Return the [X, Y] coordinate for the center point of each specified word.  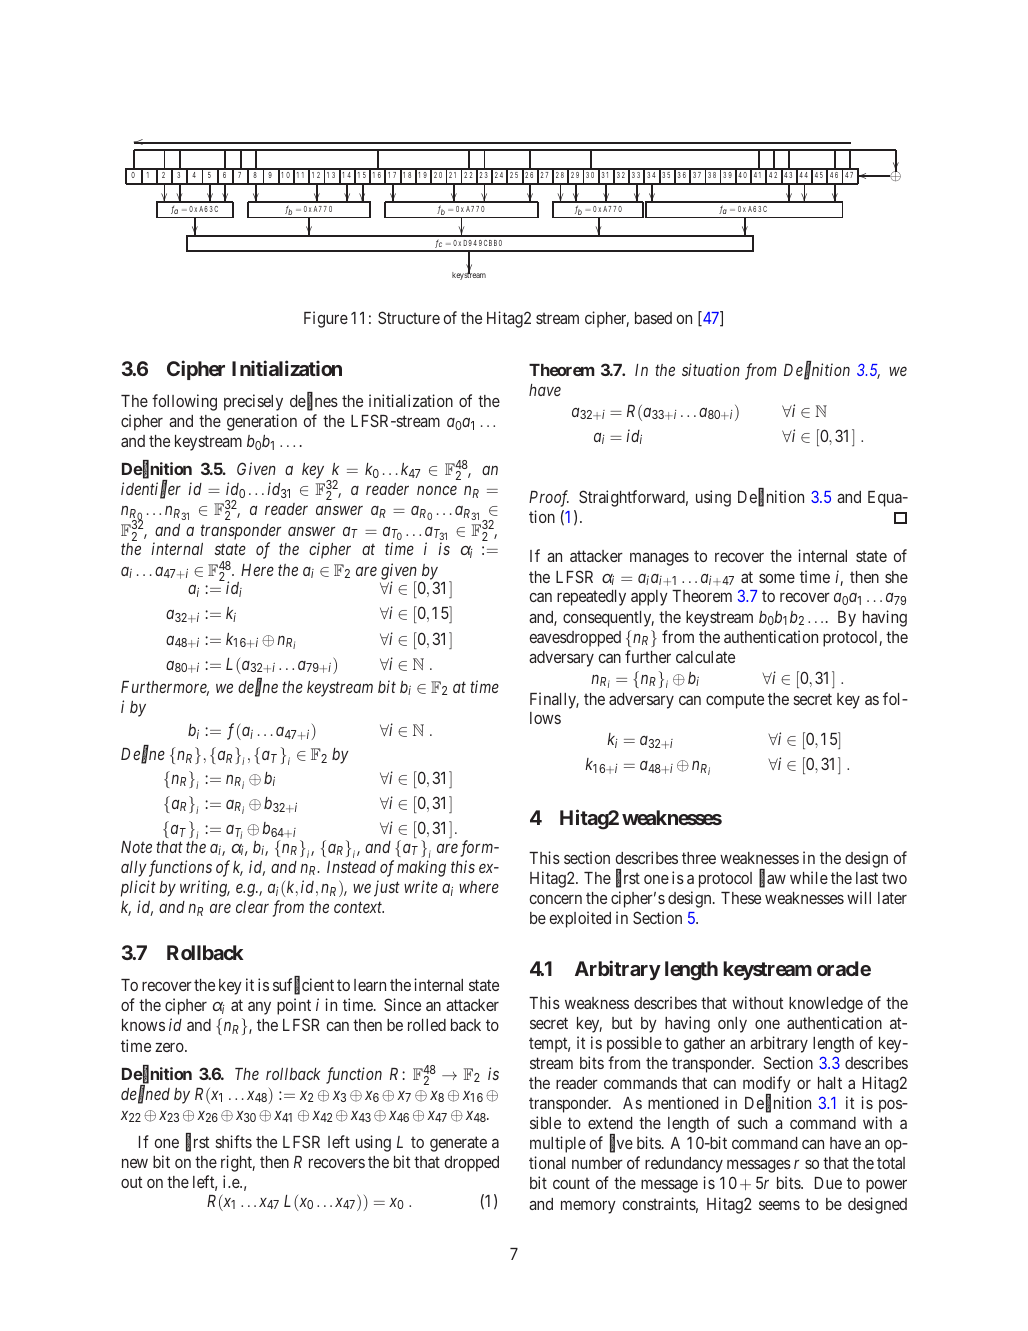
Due [828, 1183]
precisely [253, 402]
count [571, 1183]
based [653, 318]
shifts [234, 1141]
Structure [409, 317]
